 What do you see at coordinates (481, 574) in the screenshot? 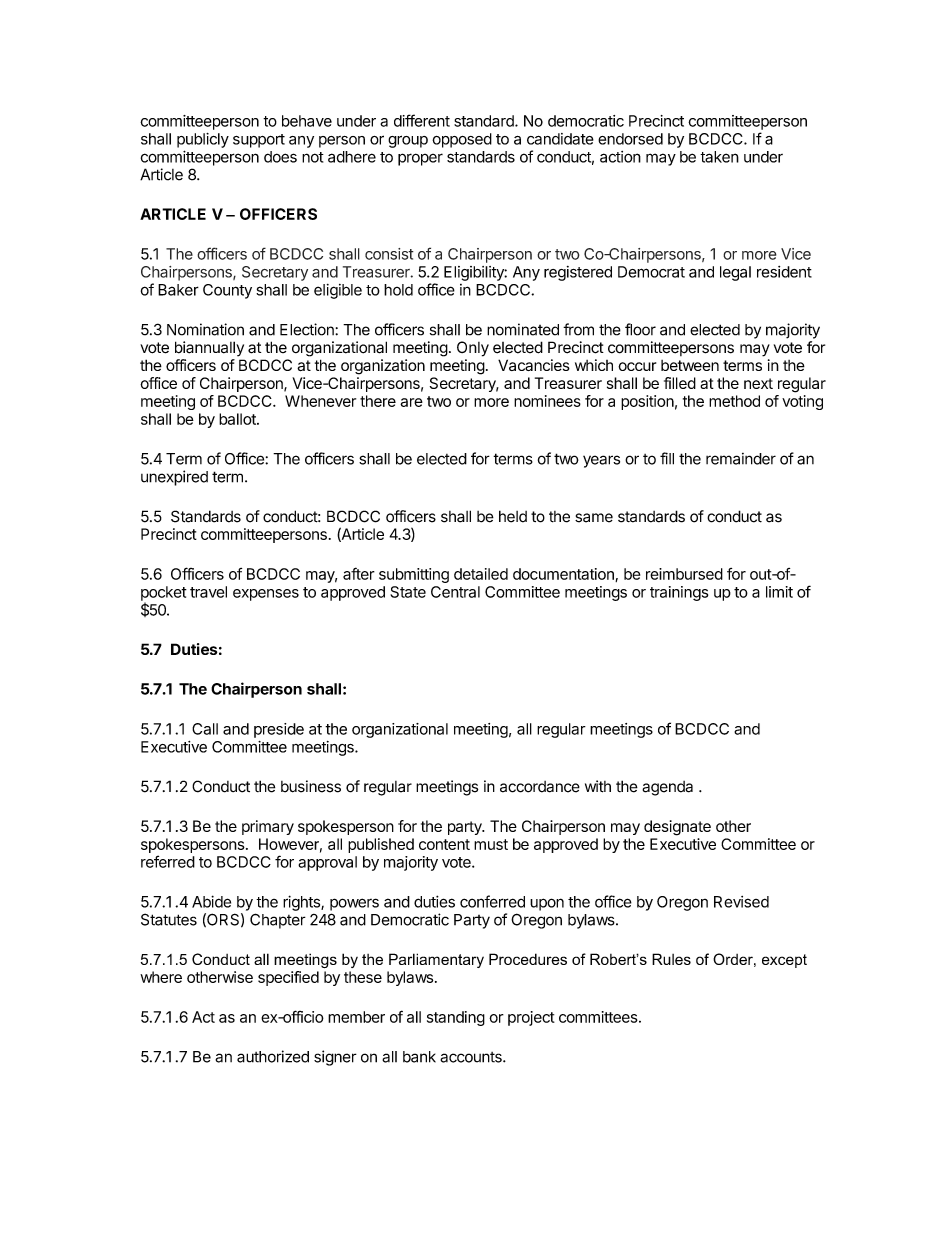
I see `detailed` at bounding box center [481, 574].
